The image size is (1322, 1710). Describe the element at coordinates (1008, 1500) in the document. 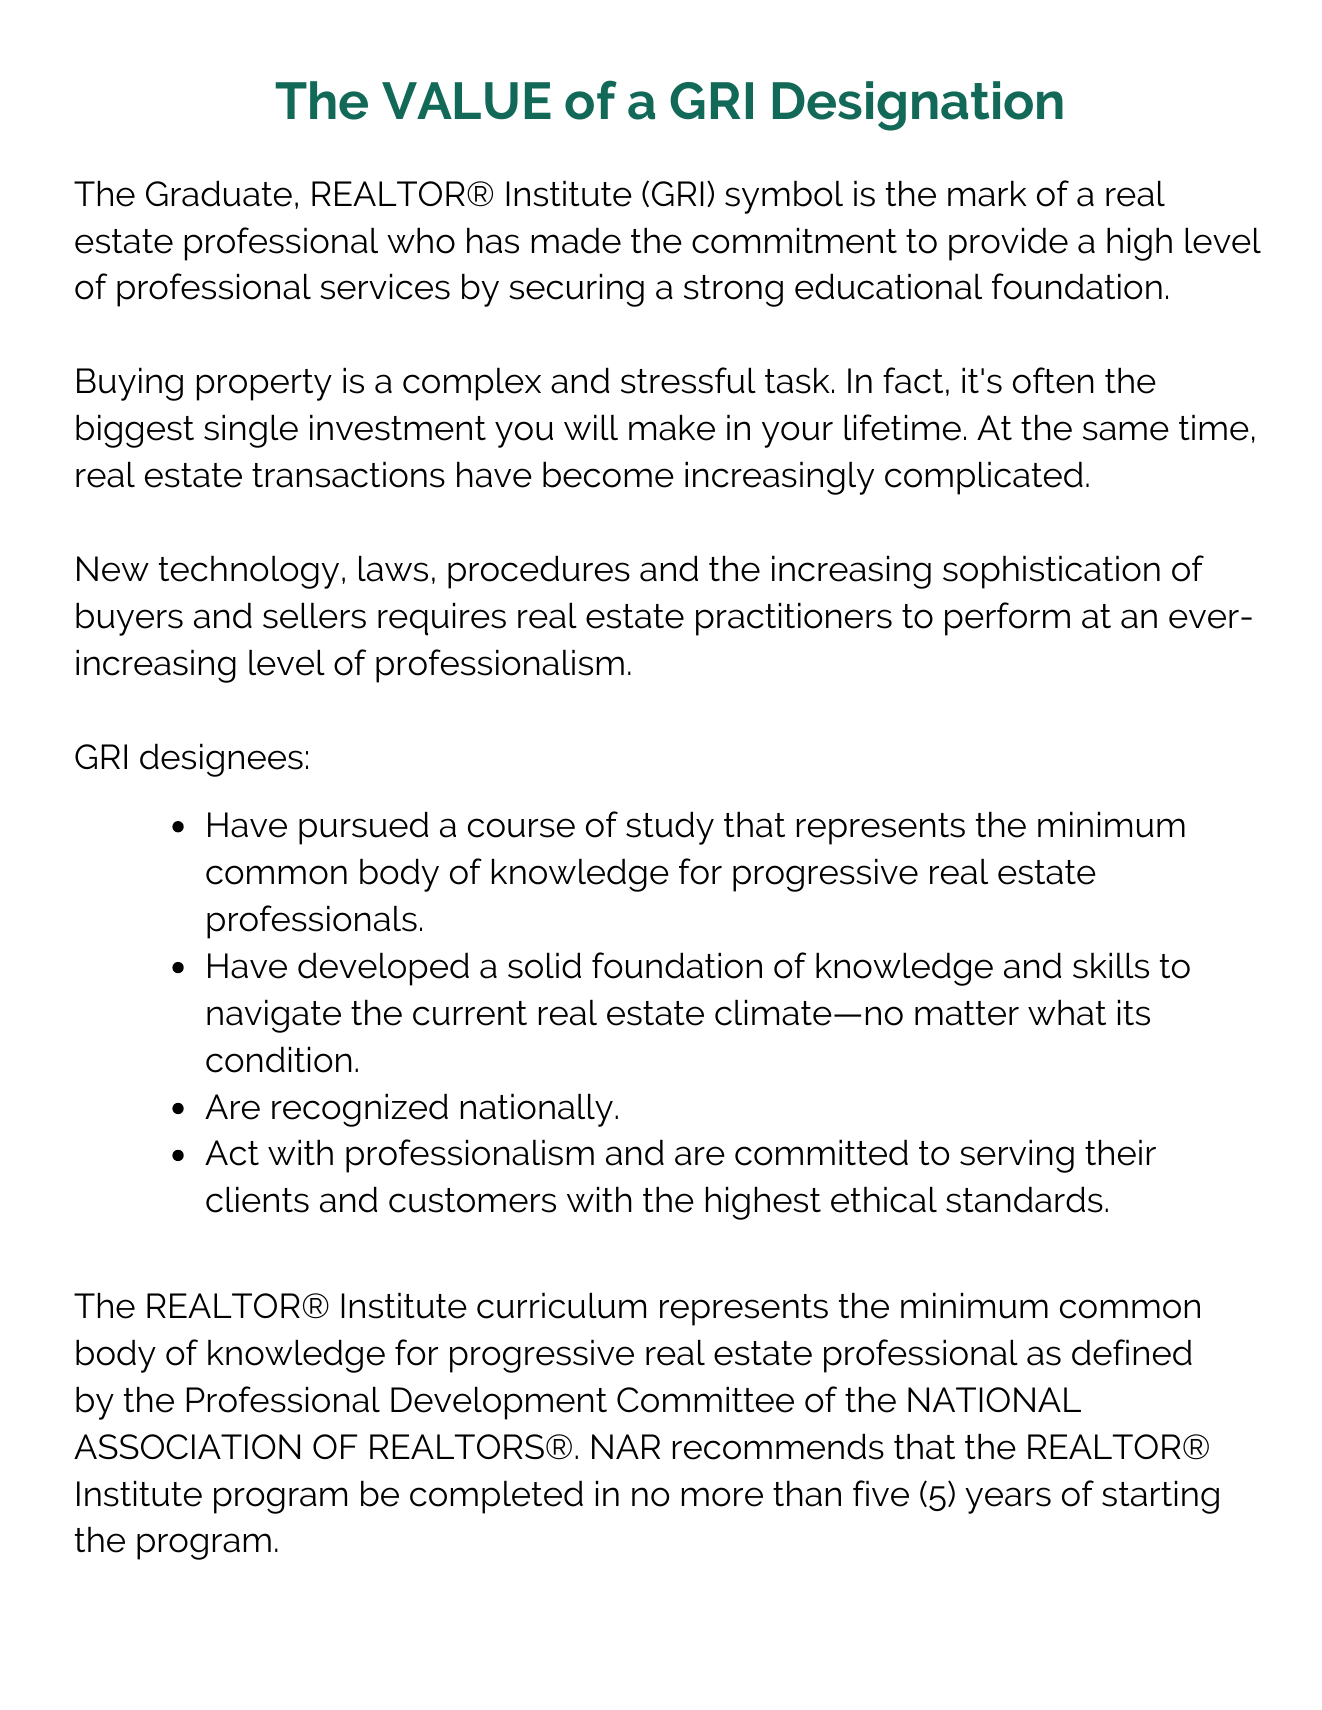

I see `years` at that location.
